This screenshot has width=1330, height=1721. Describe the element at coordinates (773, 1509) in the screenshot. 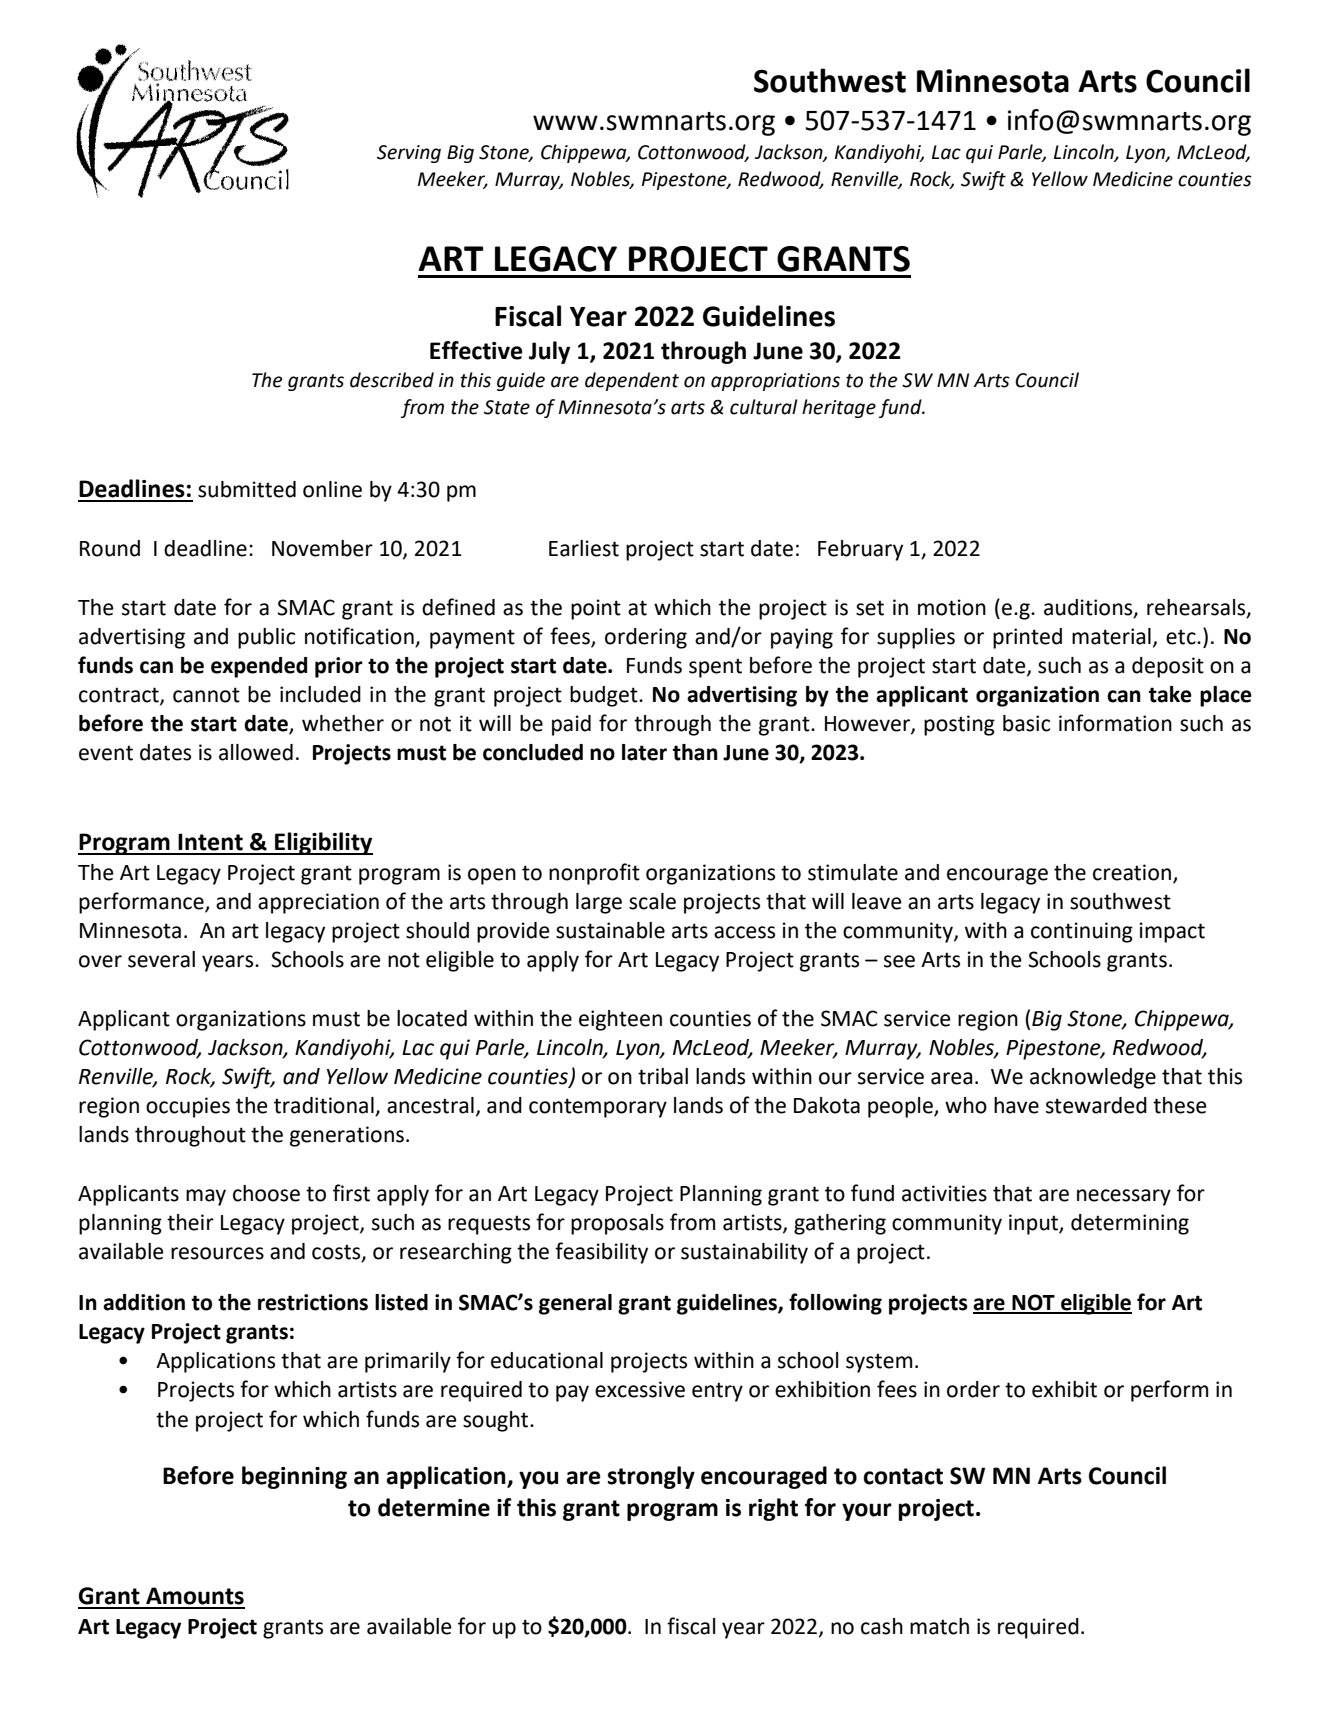

I see `right` at that location.
